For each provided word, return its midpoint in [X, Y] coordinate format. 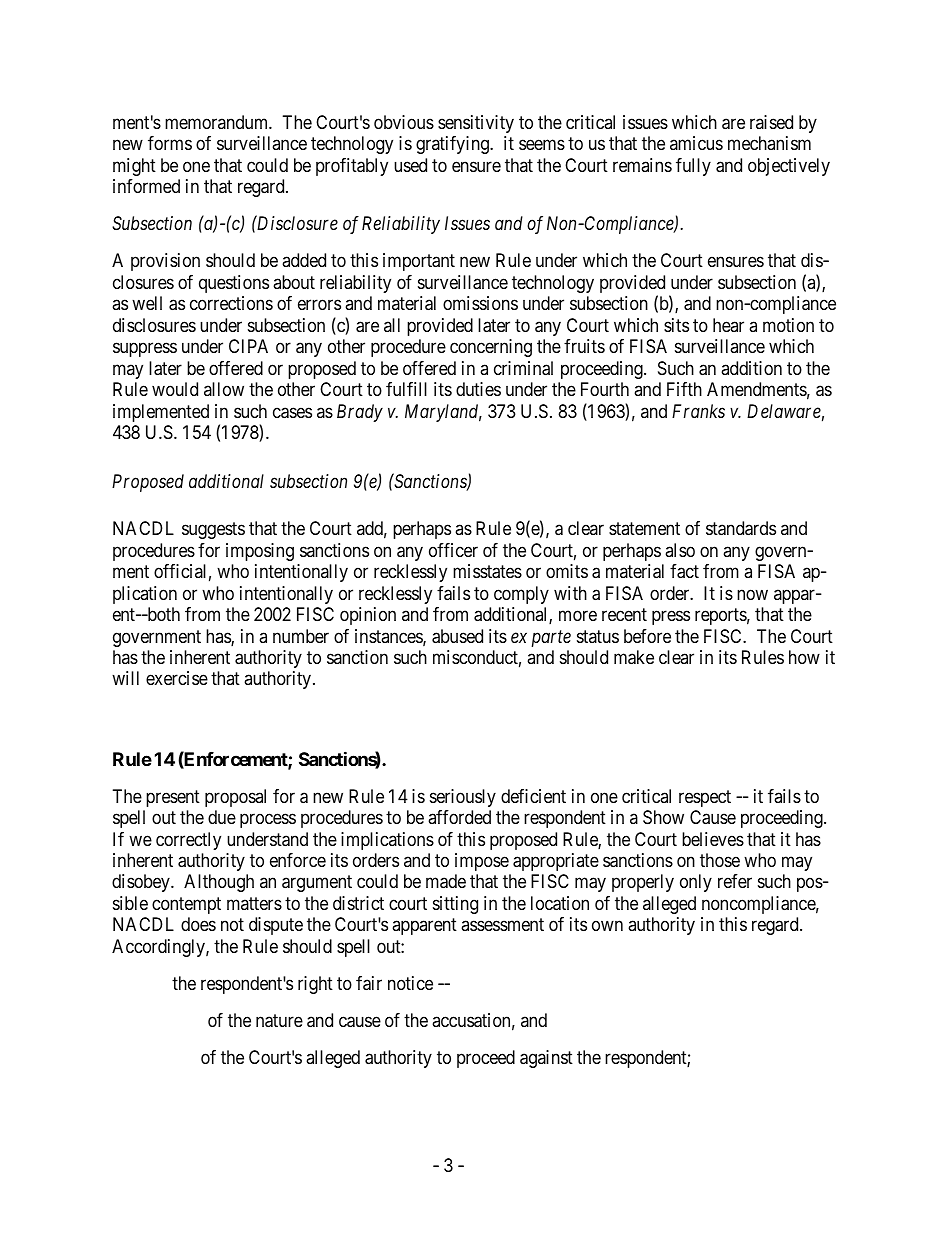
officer [453, 550]
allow [224, 389]
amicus [696, 143]
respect [705, 798]
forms [170, 143]
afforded [459, 817]
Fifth [684, 389]
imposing [260, 552]
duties [478, 389]
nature [279, 1021]
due [222, 817]
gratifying [453, 145]
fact [684, 571]
